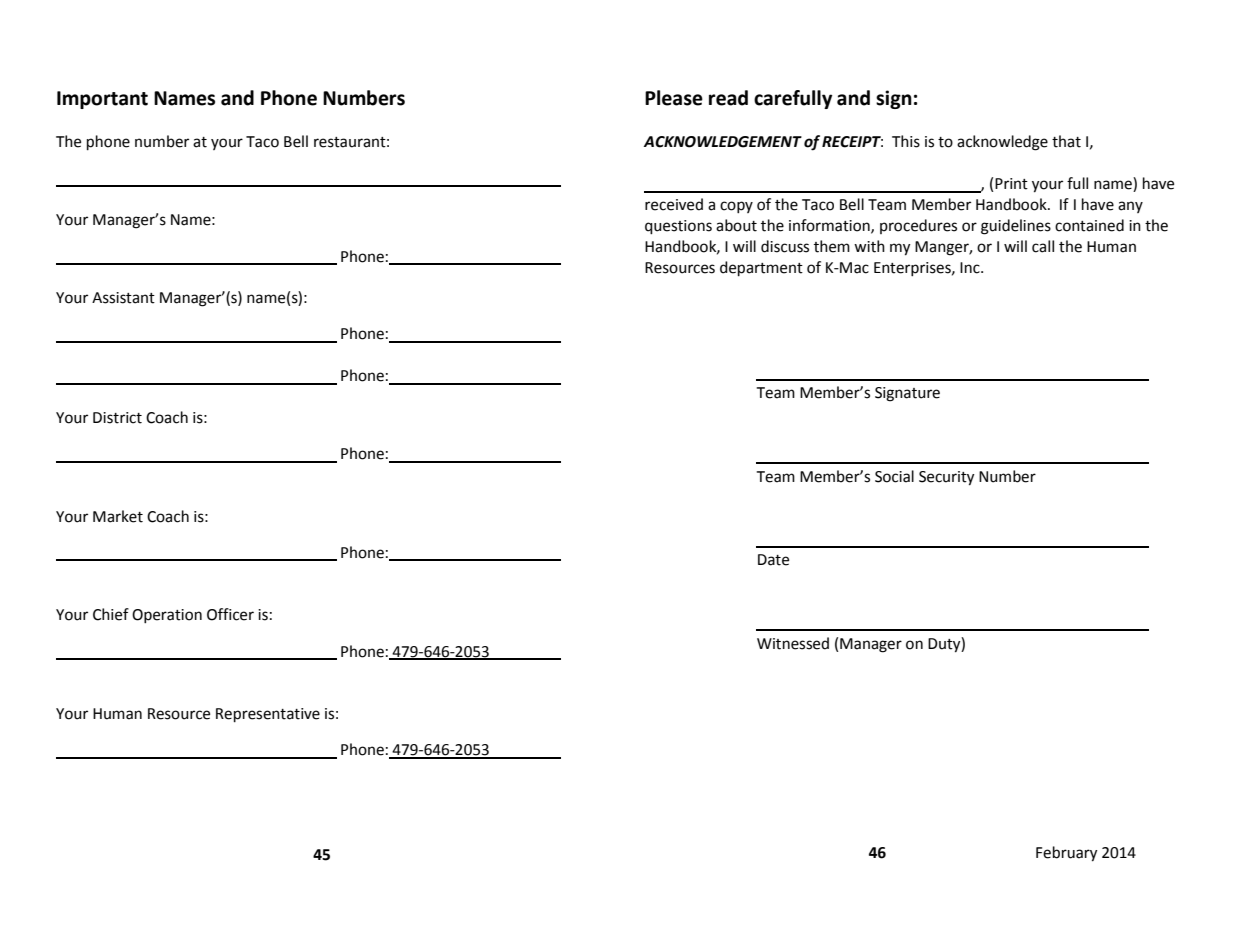 The height and width of the screenshot is (952, 1233). What do you see at coordinates (674, 98) in the screenshot?
I see `Please` at bounding box center [674, 98].
